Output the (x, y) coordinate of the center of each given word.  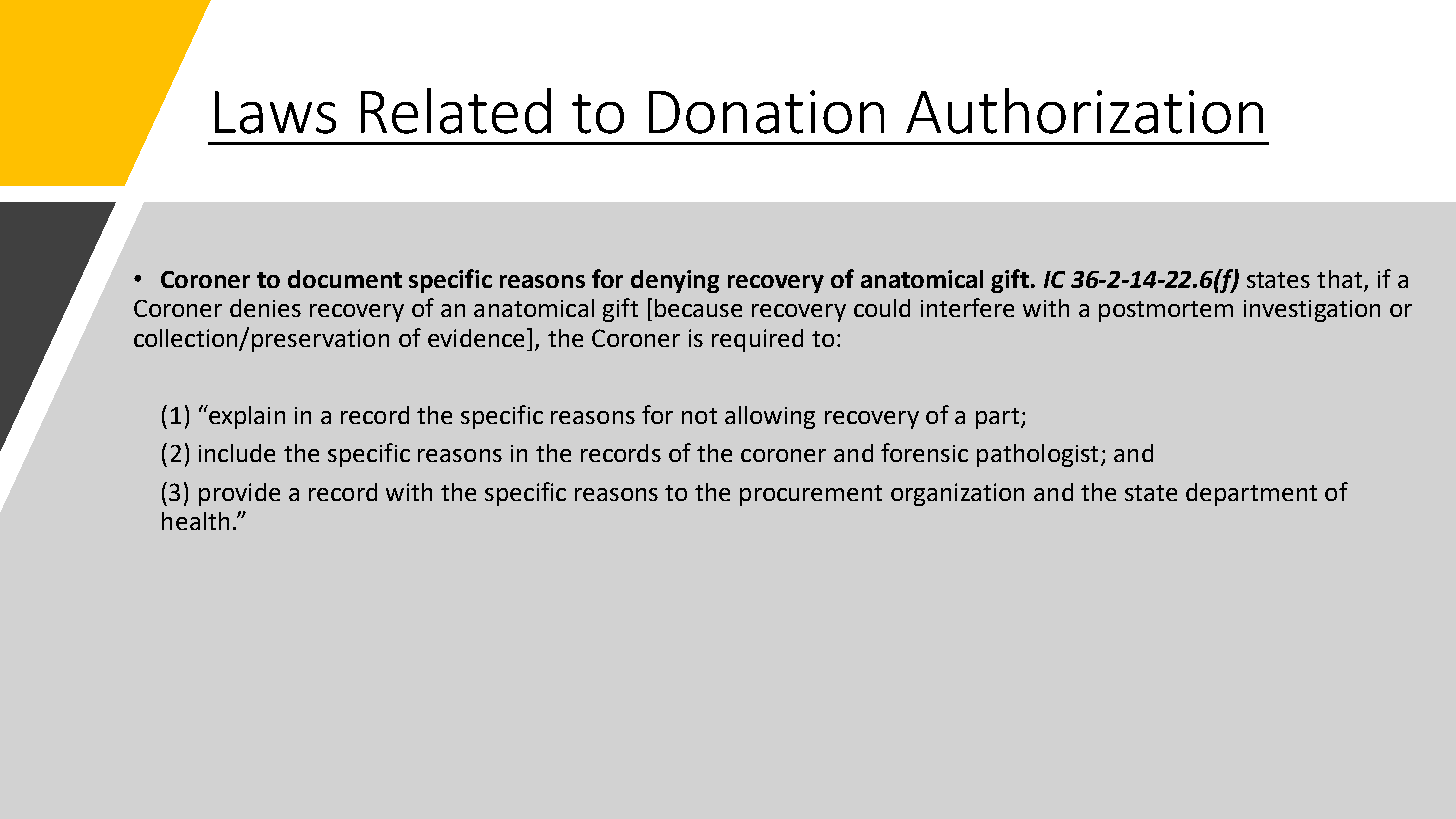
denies (265, 308)
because (698, 308)
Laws (275, 112)
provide (239, 494)
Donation (766, 112)
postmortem (1166, 311)
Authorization (1084, 111)
